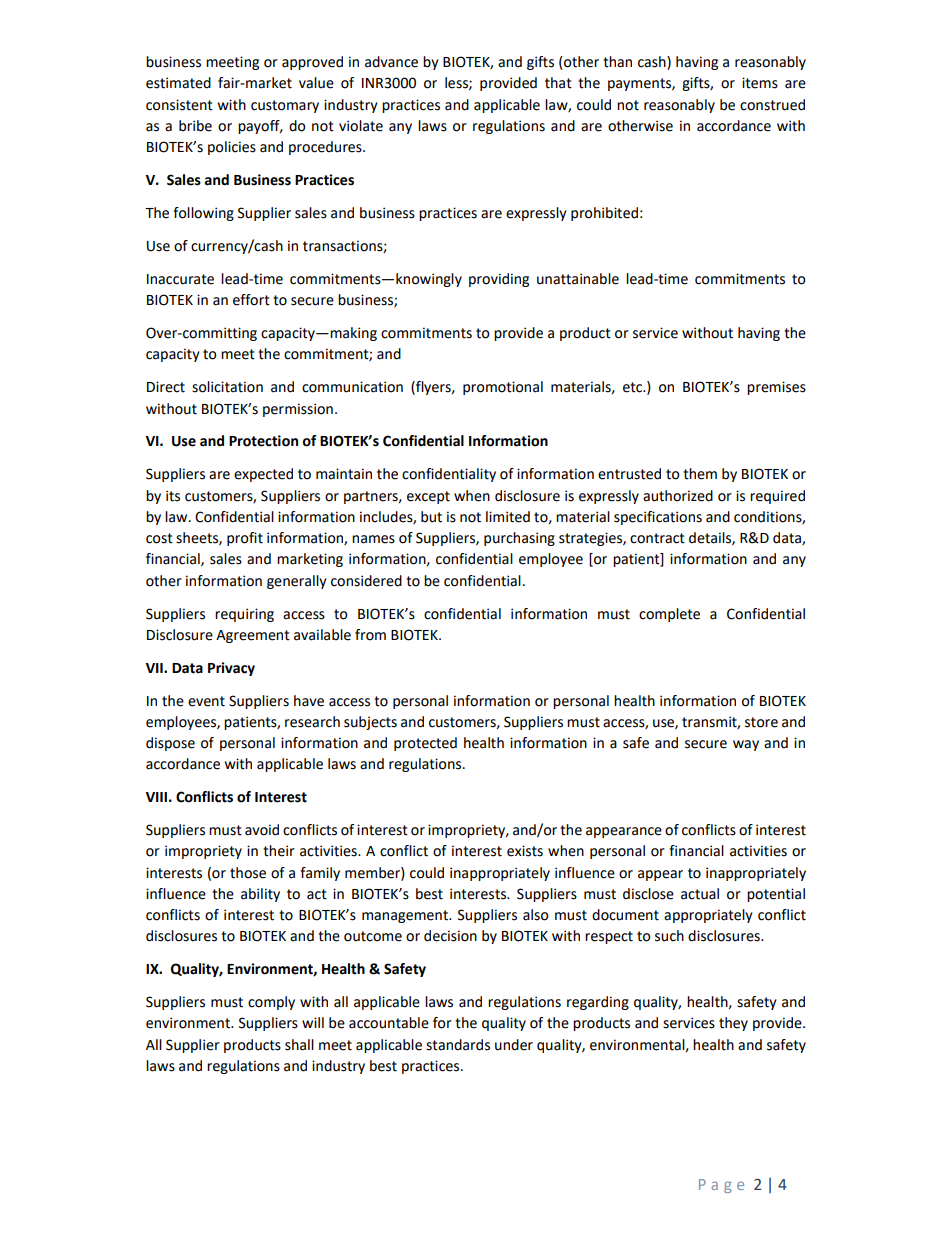  I want to click on bribe, so click(195, 126).
